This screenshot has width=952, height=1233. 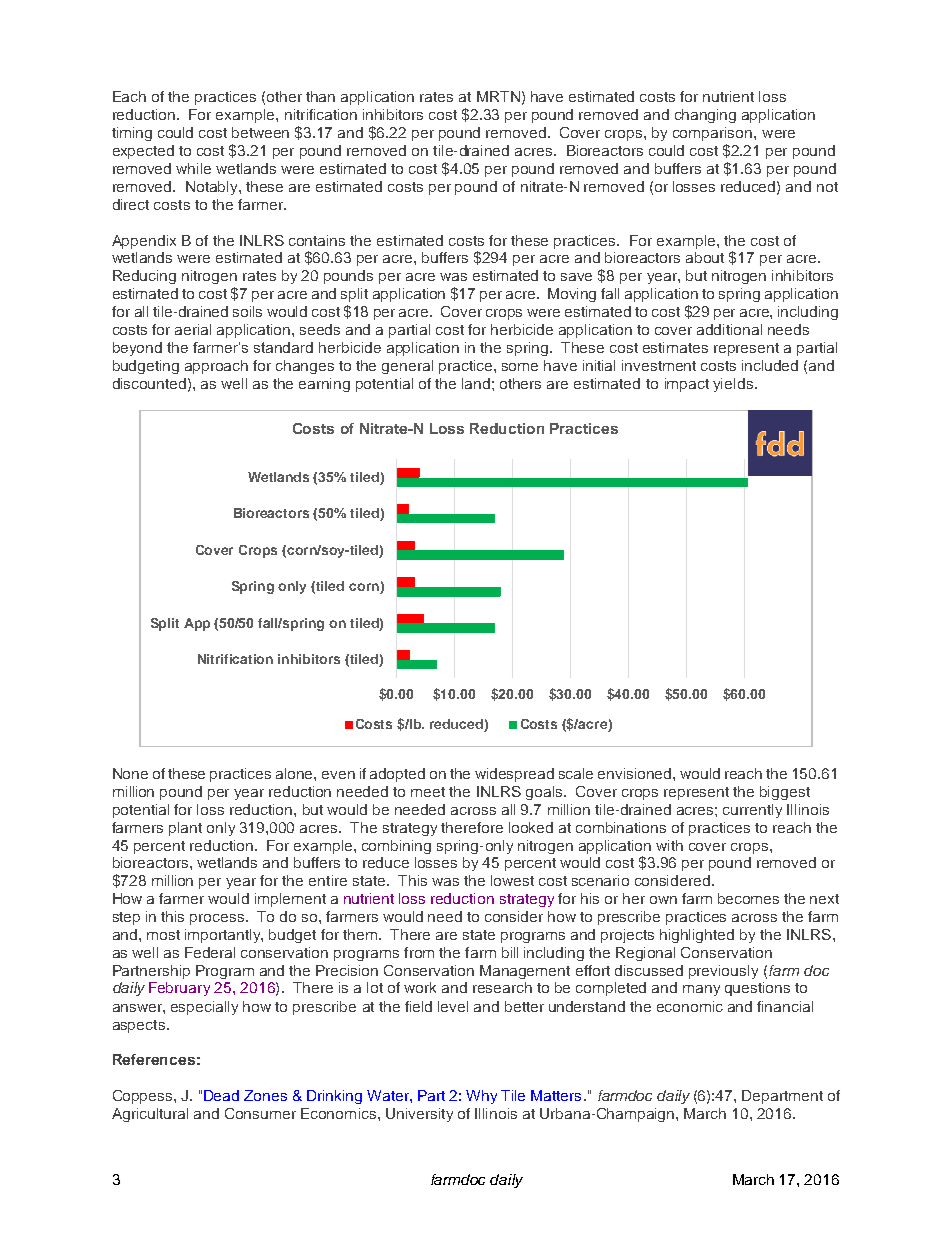 What do you see at coordinates (714, 134) in the screenshot?
I see `comparison` at bounding box center [714, 134].
